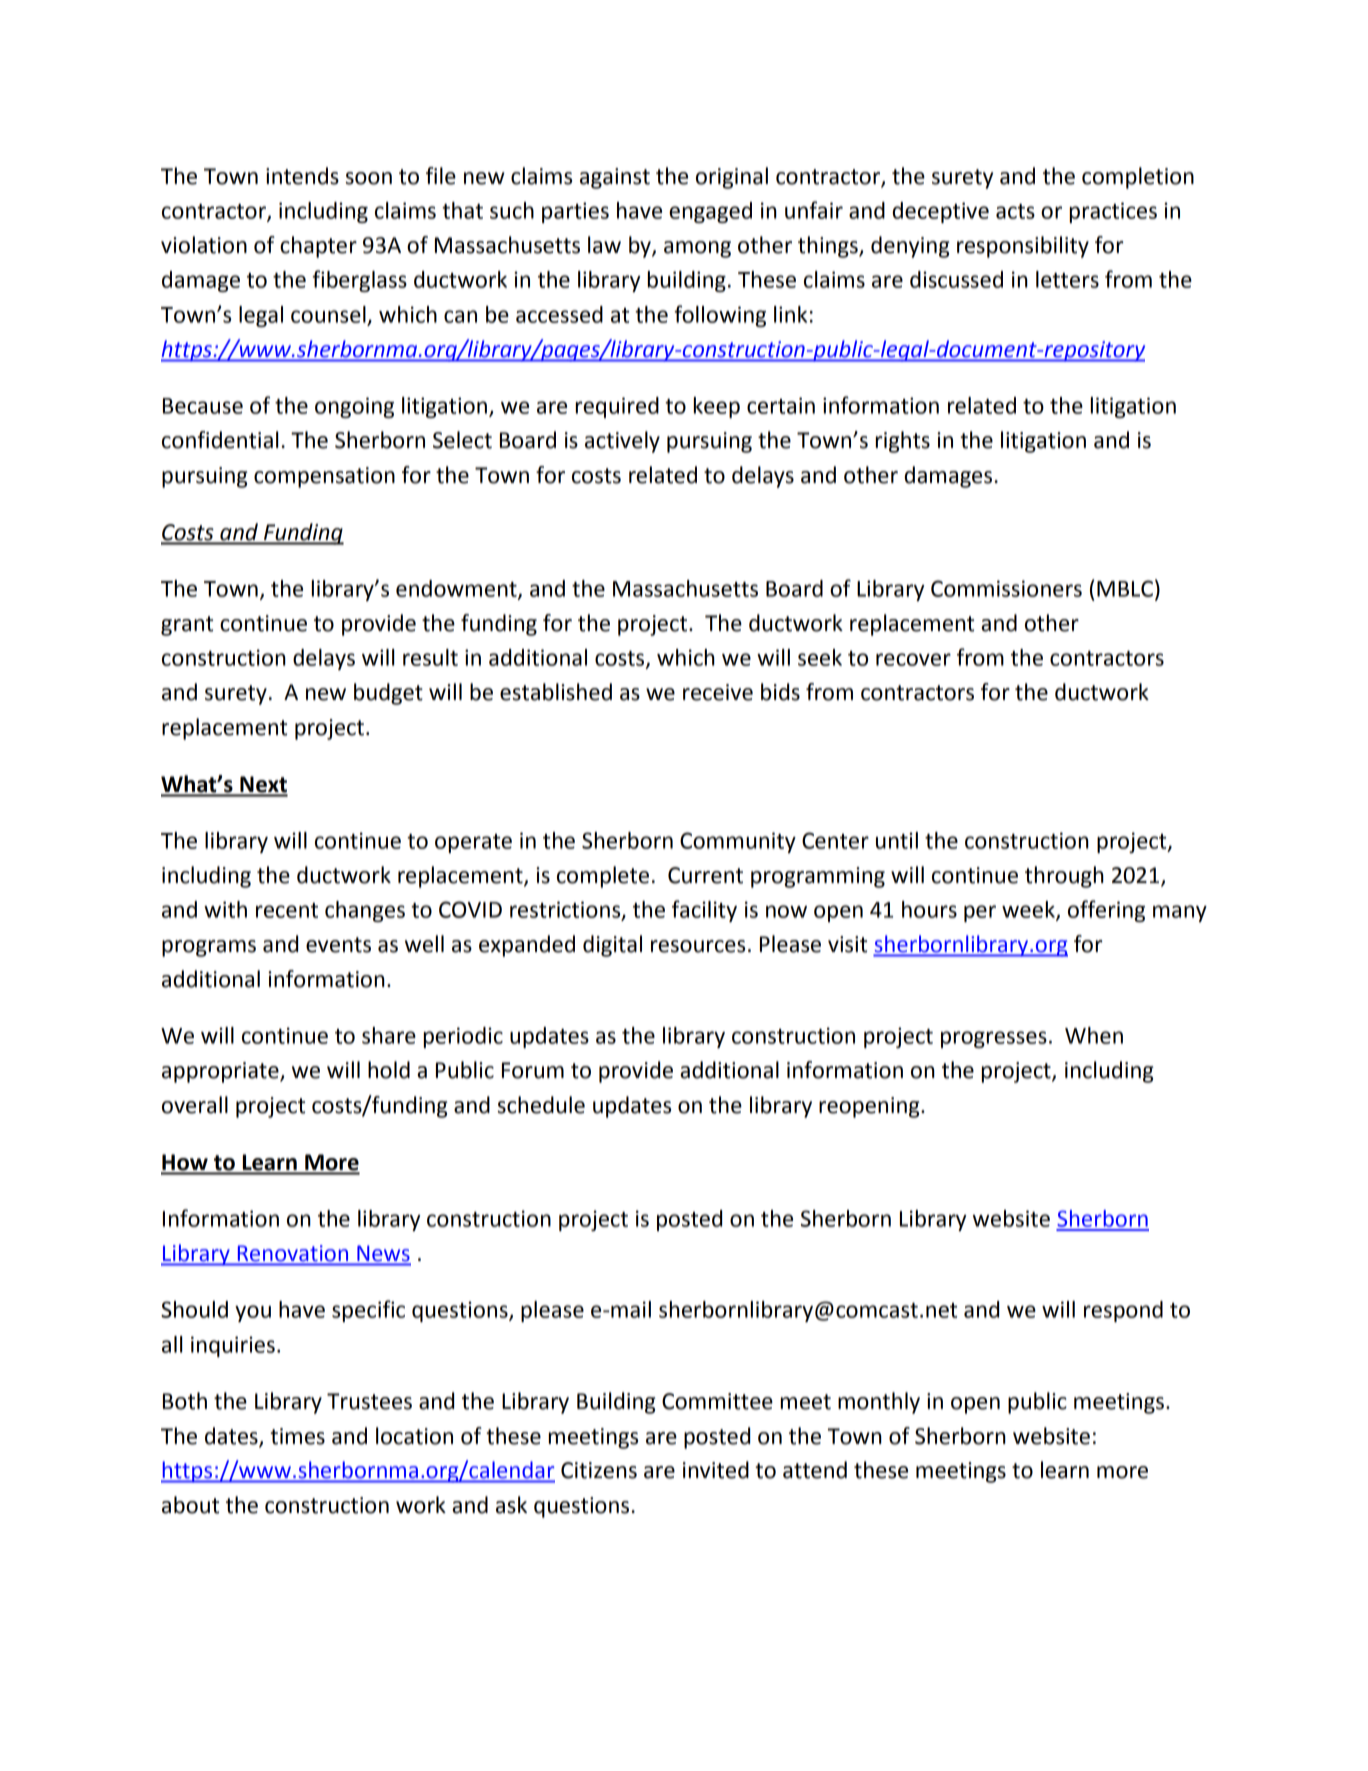 Image resolution: width=1368 pixels, height=1771 pixels. Describe the element at coordinates (287, 910) in the document. I see `recent` at that location.
